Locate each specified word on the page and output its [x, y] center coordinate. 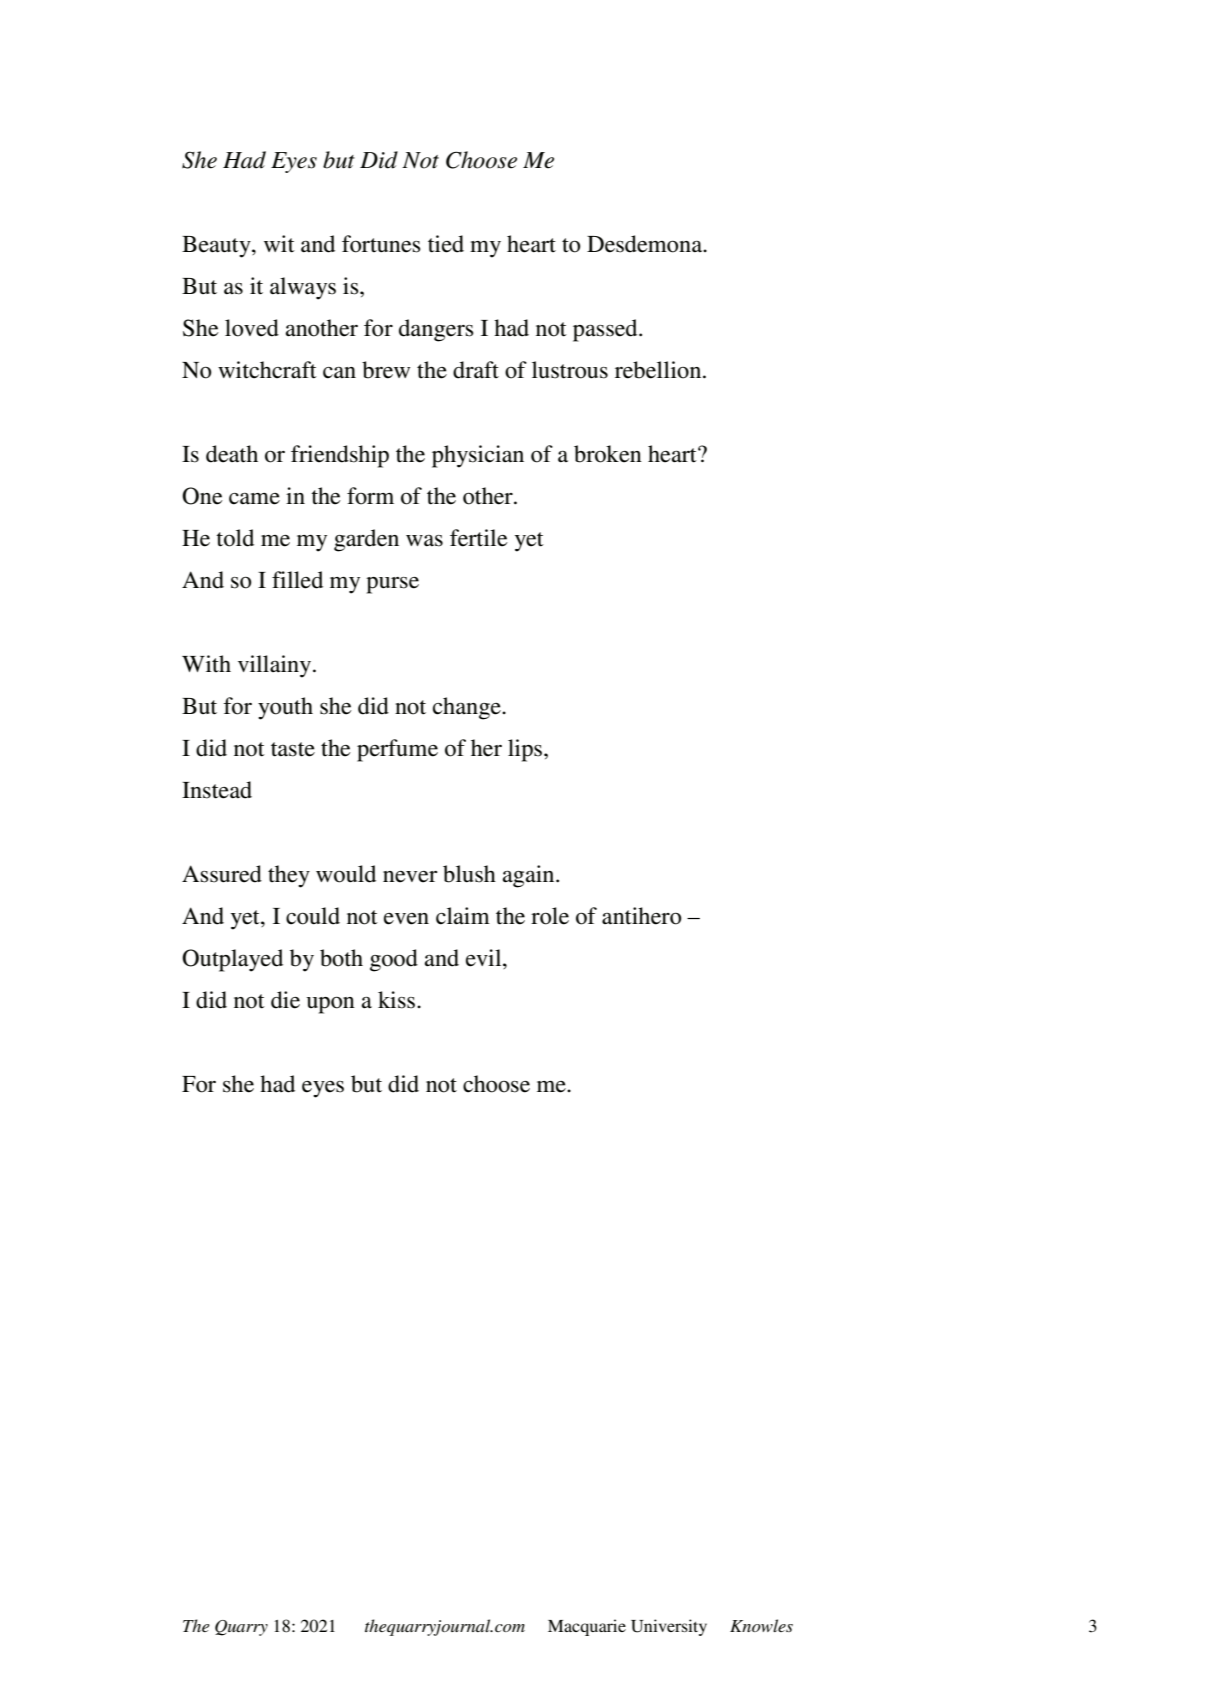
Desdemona [646, 244]
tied [446, 244]
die [285, 1000]
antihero [642, 916]
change [468, 708]
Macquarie [587, 1627]
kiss [396, 1000]
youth [285, 708]
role [550, 916]
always [303, 288]
